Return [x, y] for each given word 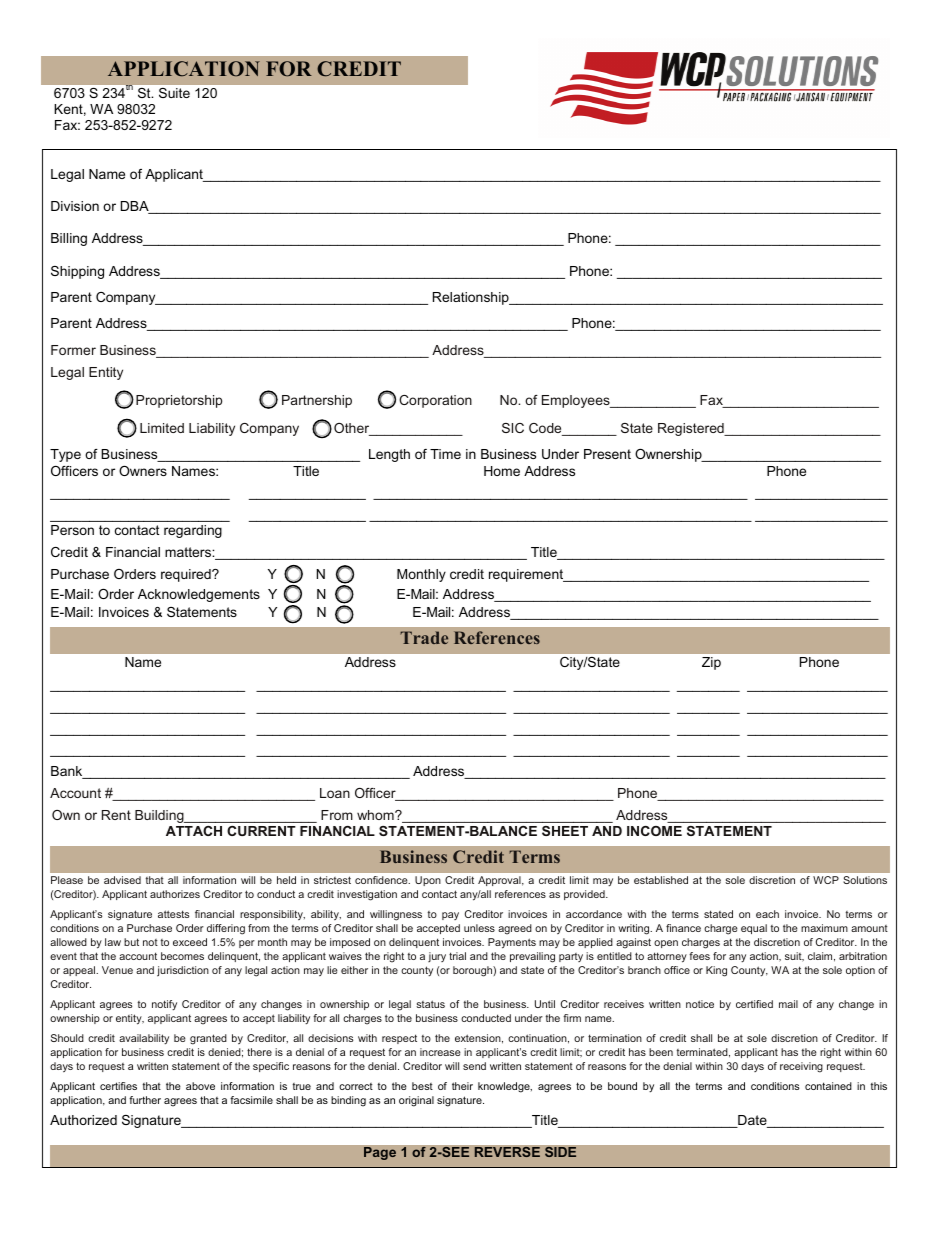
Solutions [865, 880]
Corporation [435, 401]
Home [502, 471]
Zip [711, 663]
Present [607, 454]
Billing [69, 239]
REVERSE [507, 1152]
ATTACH [194, 831]
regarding [193, 531]
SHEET [565, 831]
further [145, 1100]
